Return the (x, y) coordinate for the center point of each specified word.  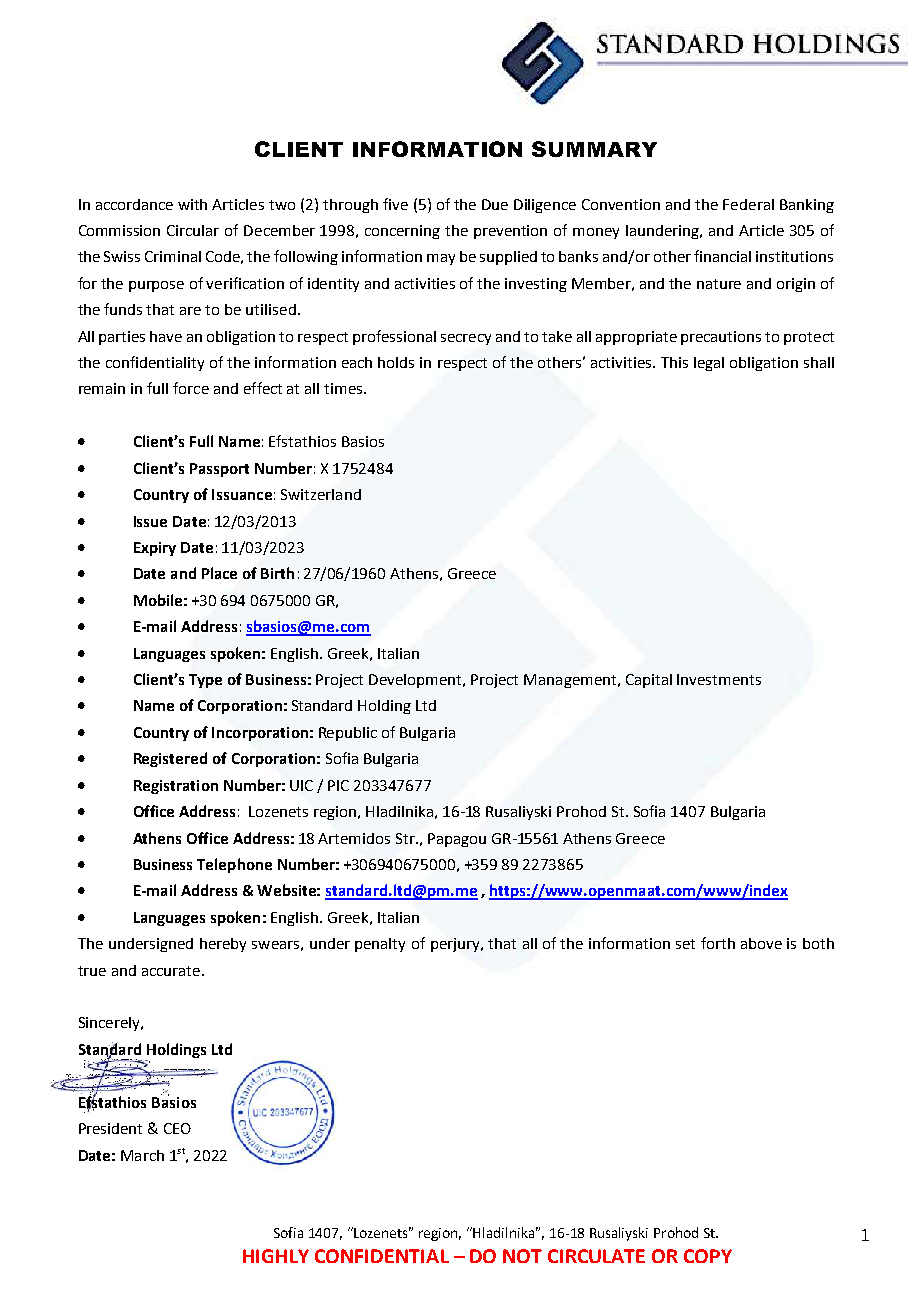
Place (219, 573)
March (142, 1155)
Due (495, 204)
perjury (456, 945)
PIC (338, 785)
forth (718, 943)
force (191, 388)
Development (416, 681)
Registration (176, 787)
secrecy (466, 339)
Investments (719, 679)
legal (709, 364)
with (192, 204)
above (761, 943)
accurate (171, 971)
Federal (748, 204)
